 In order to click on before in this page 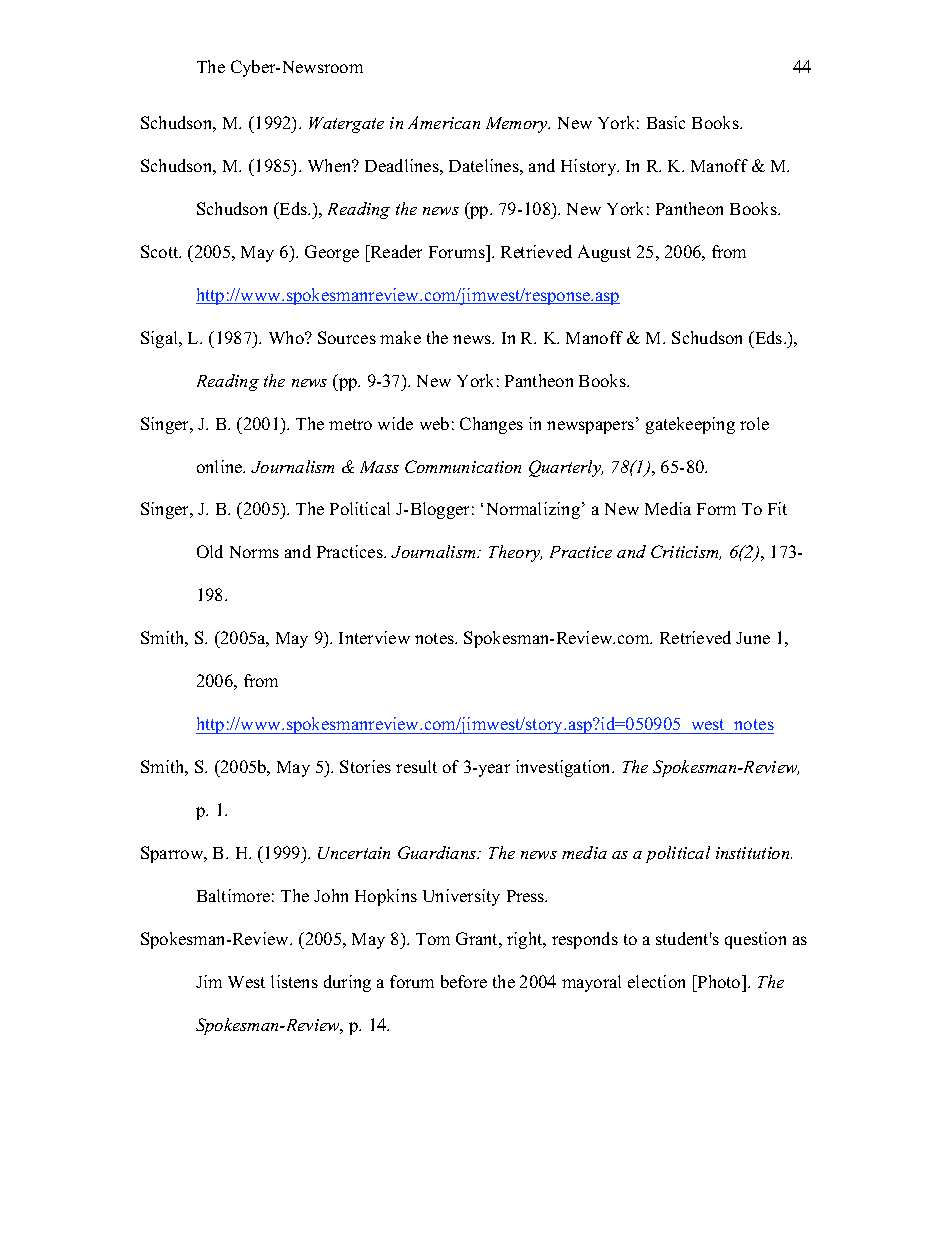, I will do `click(464, 981)`.
